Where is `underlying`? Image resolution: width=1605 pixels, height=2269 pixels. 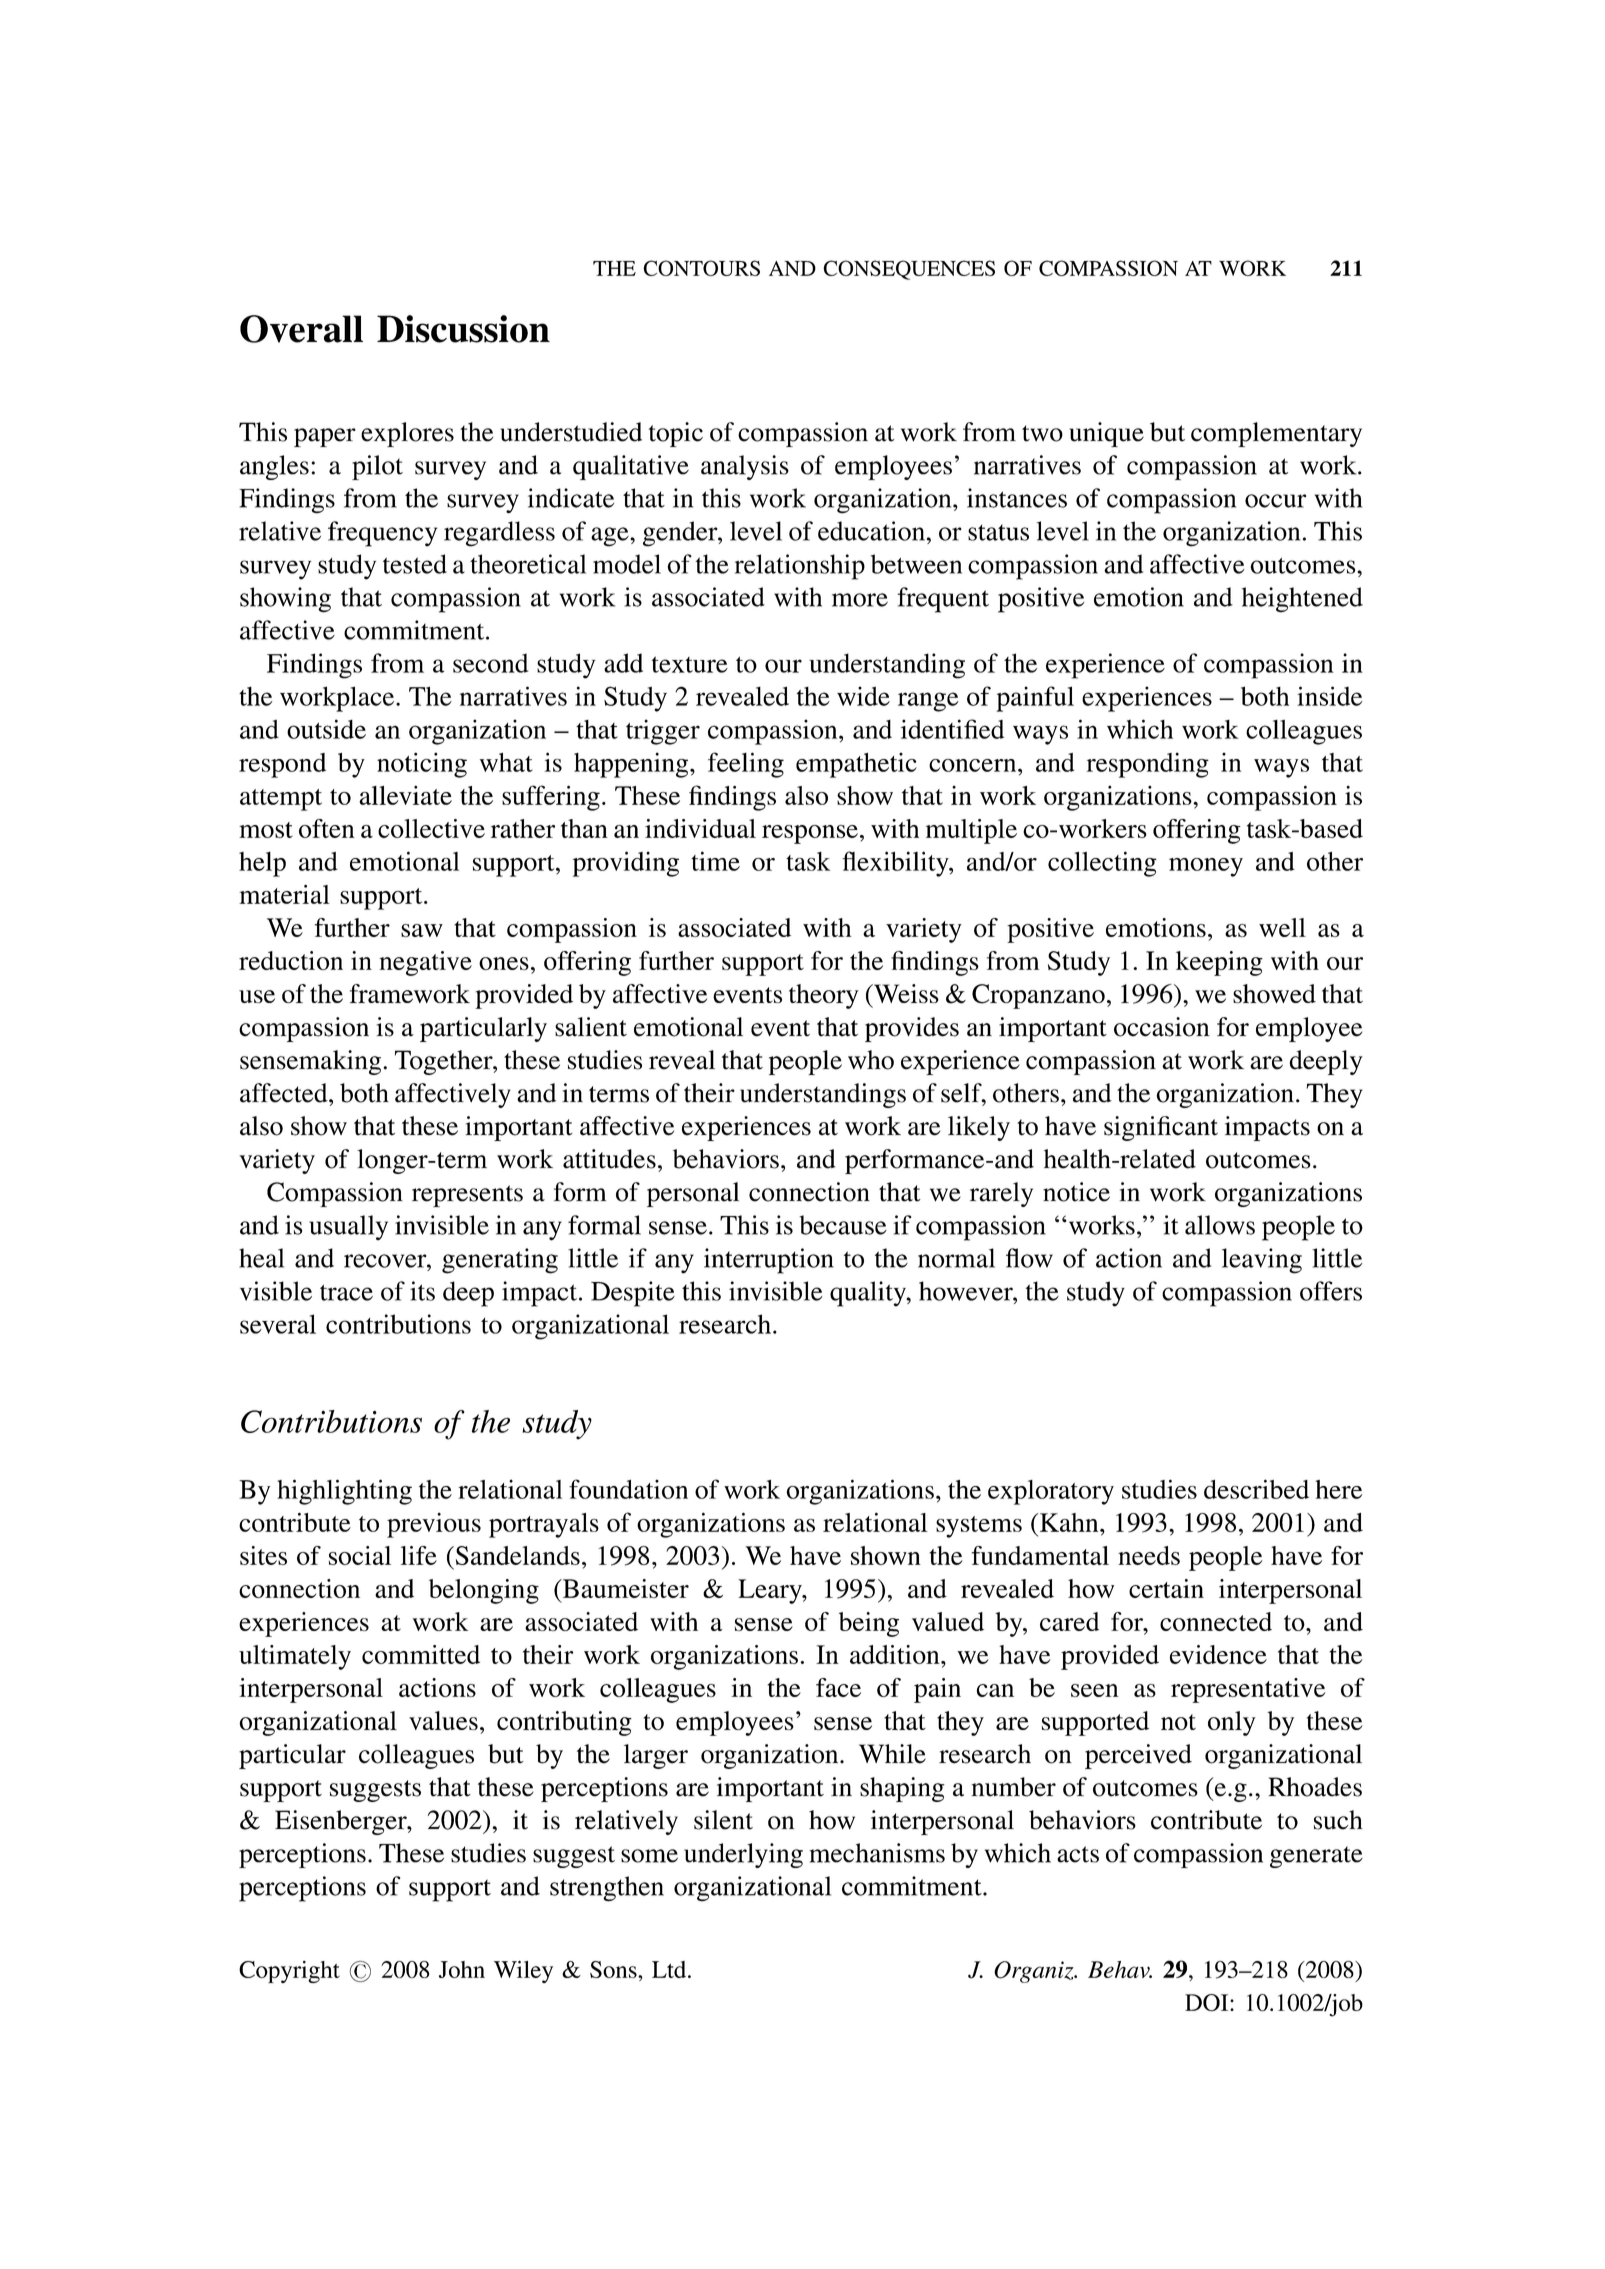
underlying is located at coordinates (743, 1855).
